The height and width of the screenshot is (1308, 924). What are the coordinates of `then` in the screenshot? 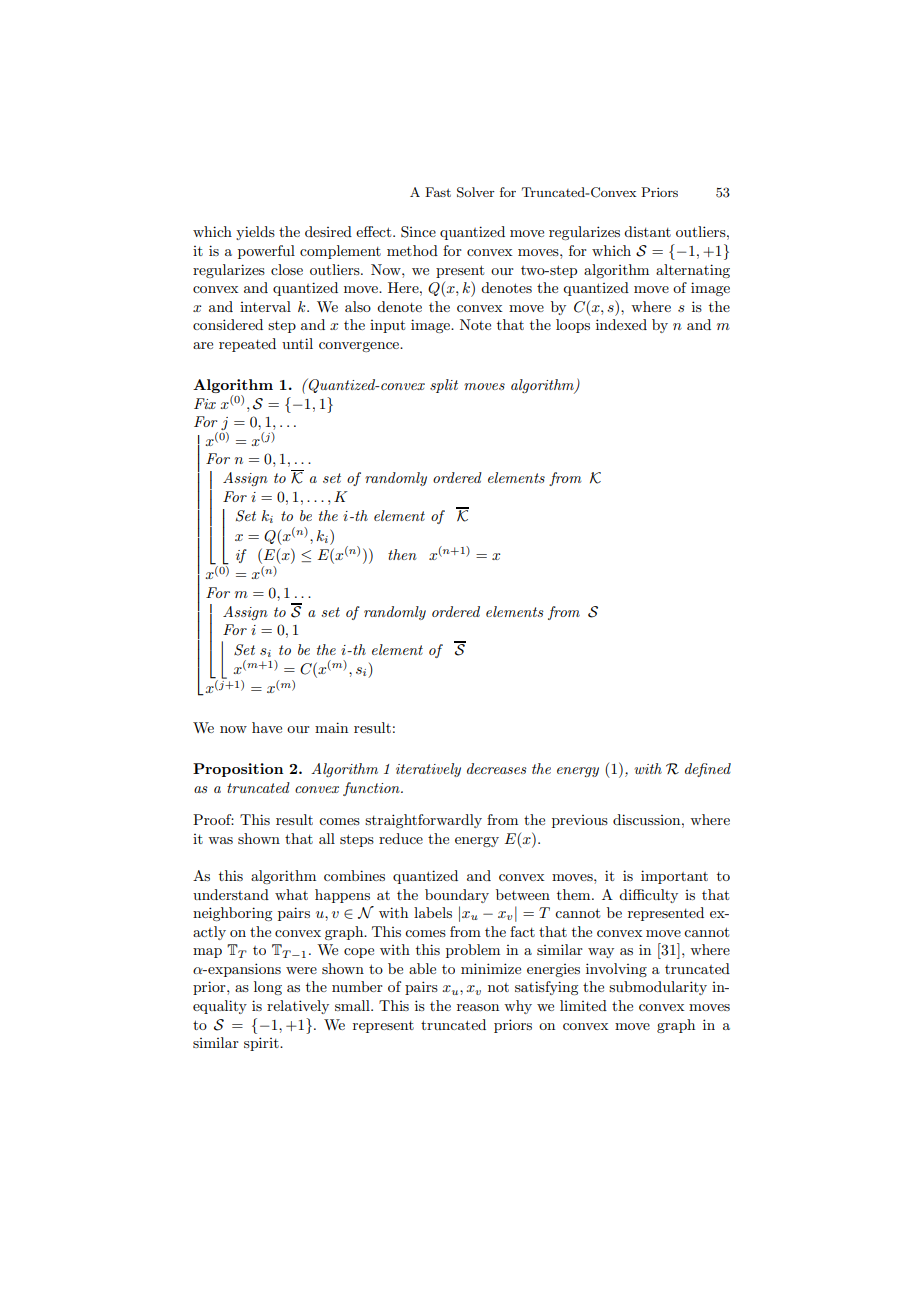 It's located at (402, 554).
